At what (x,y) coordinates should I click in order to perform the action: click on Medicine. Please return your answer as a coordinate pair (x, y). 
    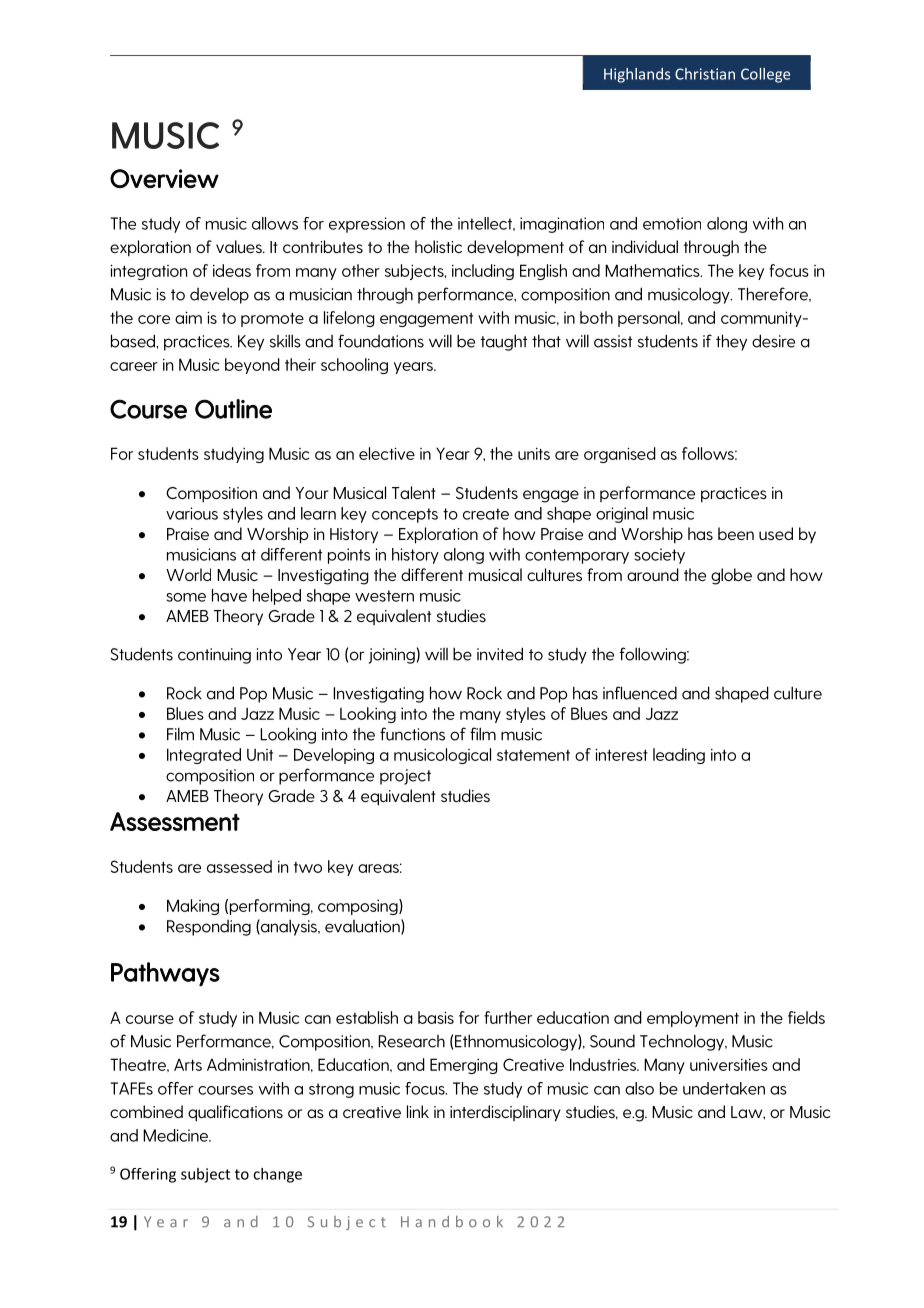
    Looking at the image, I should click on (176, 1135).
